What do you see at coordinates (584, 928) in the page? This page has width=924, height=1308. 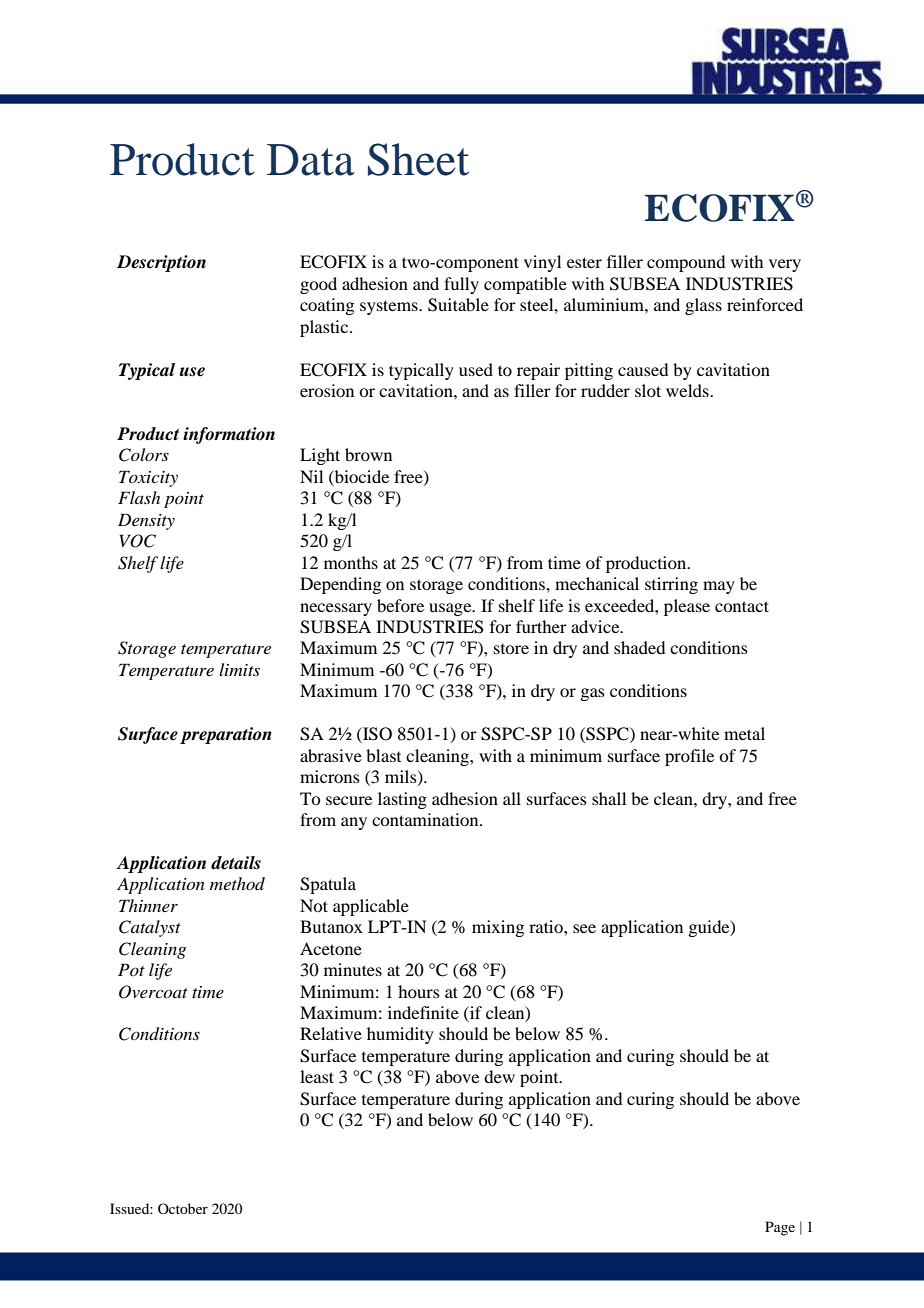 I see `see` at bounding box center [584, 928].
